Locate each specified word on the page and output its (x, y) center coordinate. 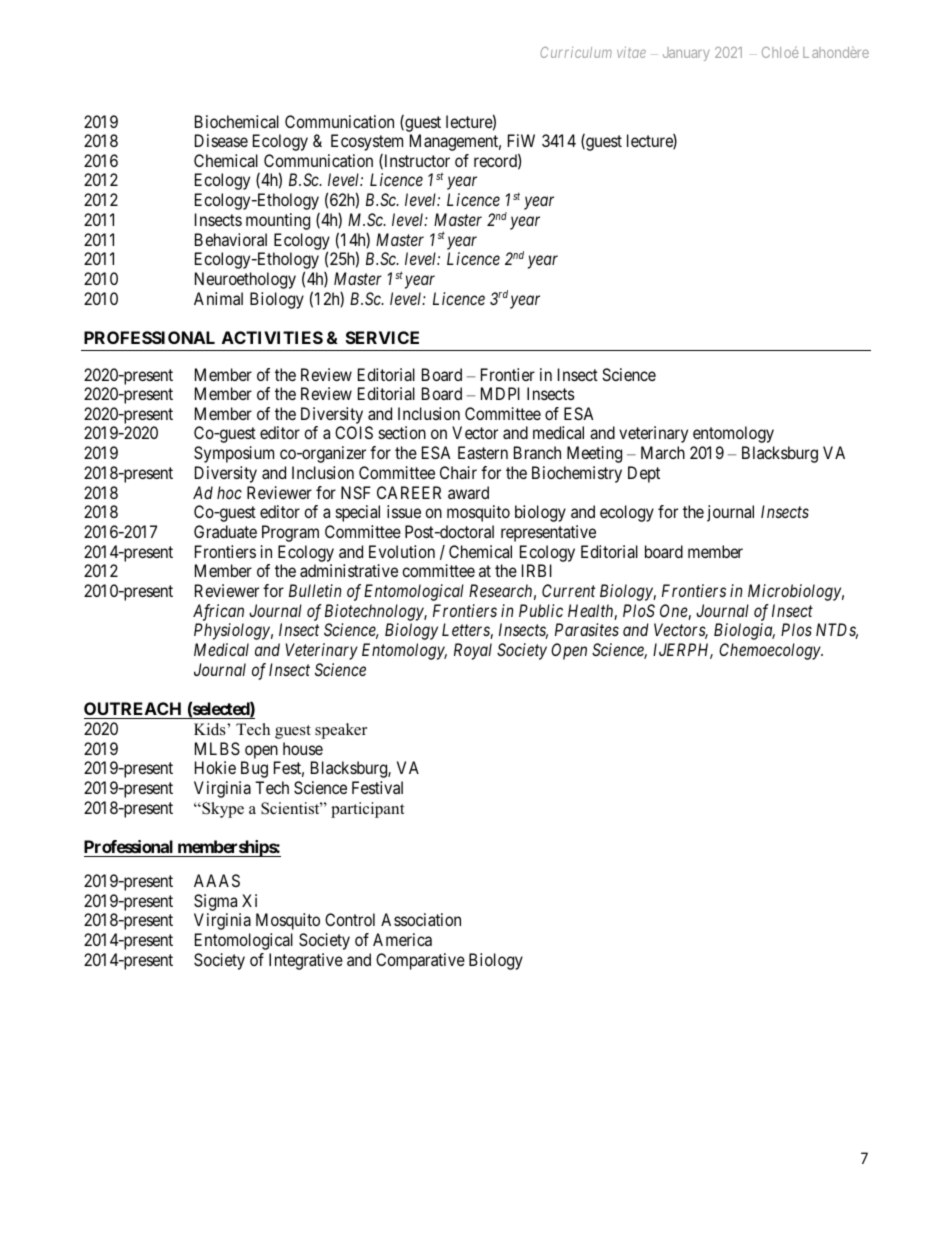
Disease (221, 140)
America (402, 939)
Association (421, 919)
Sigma (217, 904)
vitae (631, 52)
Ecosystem (367, 142)
